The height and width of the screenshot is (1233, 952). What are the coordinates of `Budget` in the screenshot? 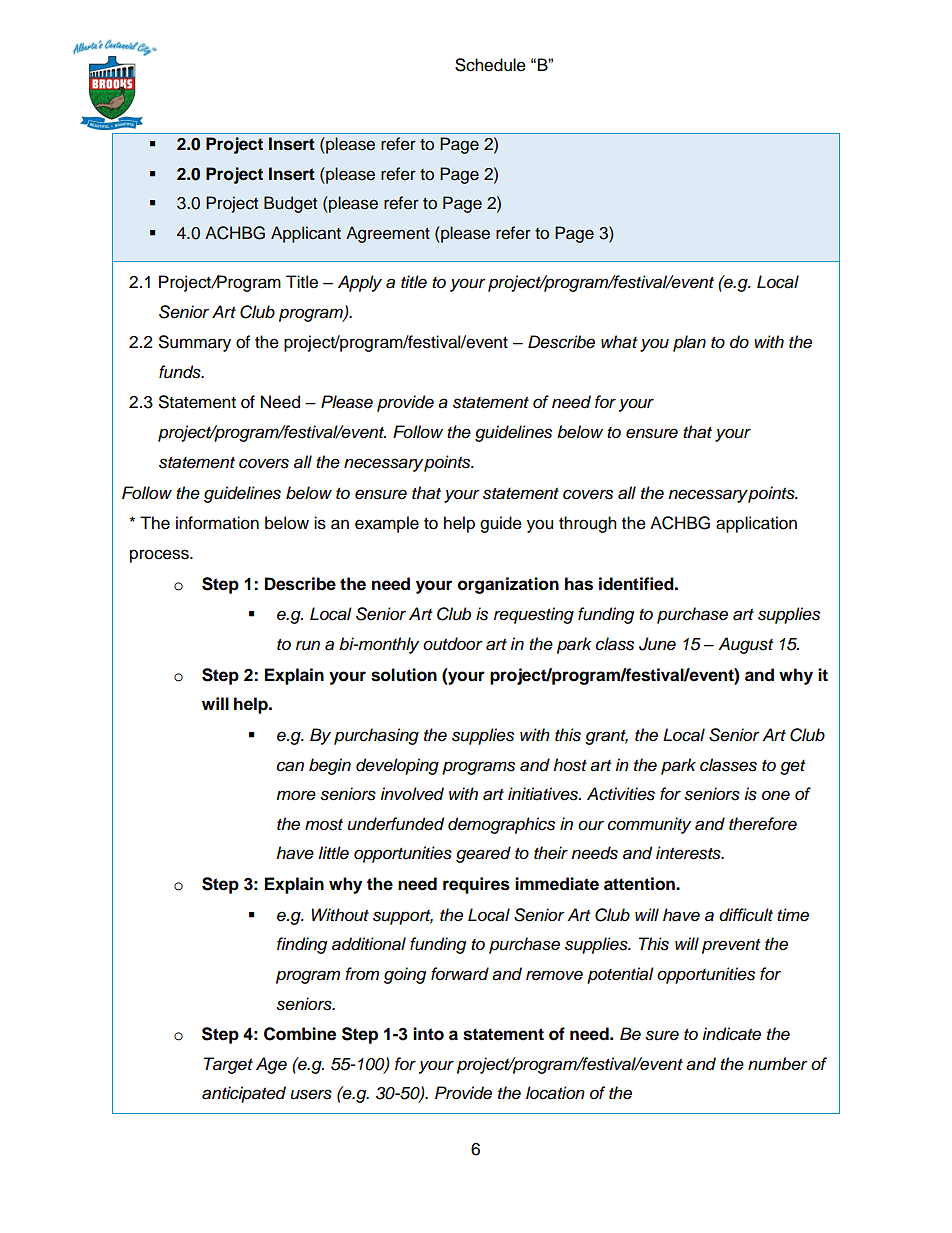 It's located at (290, 204).
